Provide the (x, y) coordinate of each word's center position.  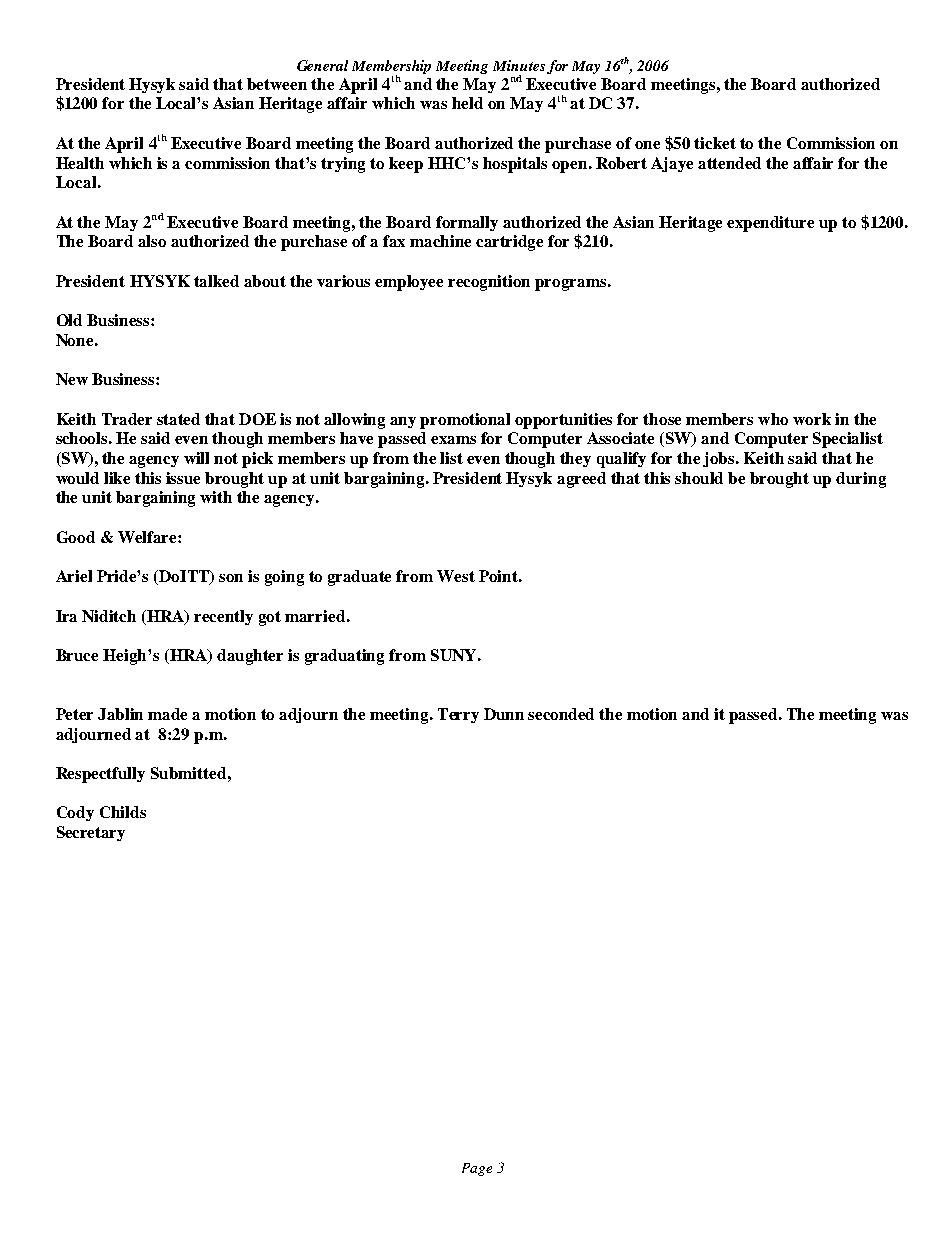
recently (223, 617)
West (456, 576)
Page (477, 1169)
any (403, 422)
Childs (123, 812)
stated (178, 419)
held (467, 103)
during (861, 480)
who (773, 419)
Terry (458, 715)
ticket (715, 143)
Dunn (504, 714)
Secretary (91, 833)
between (277, 84)
